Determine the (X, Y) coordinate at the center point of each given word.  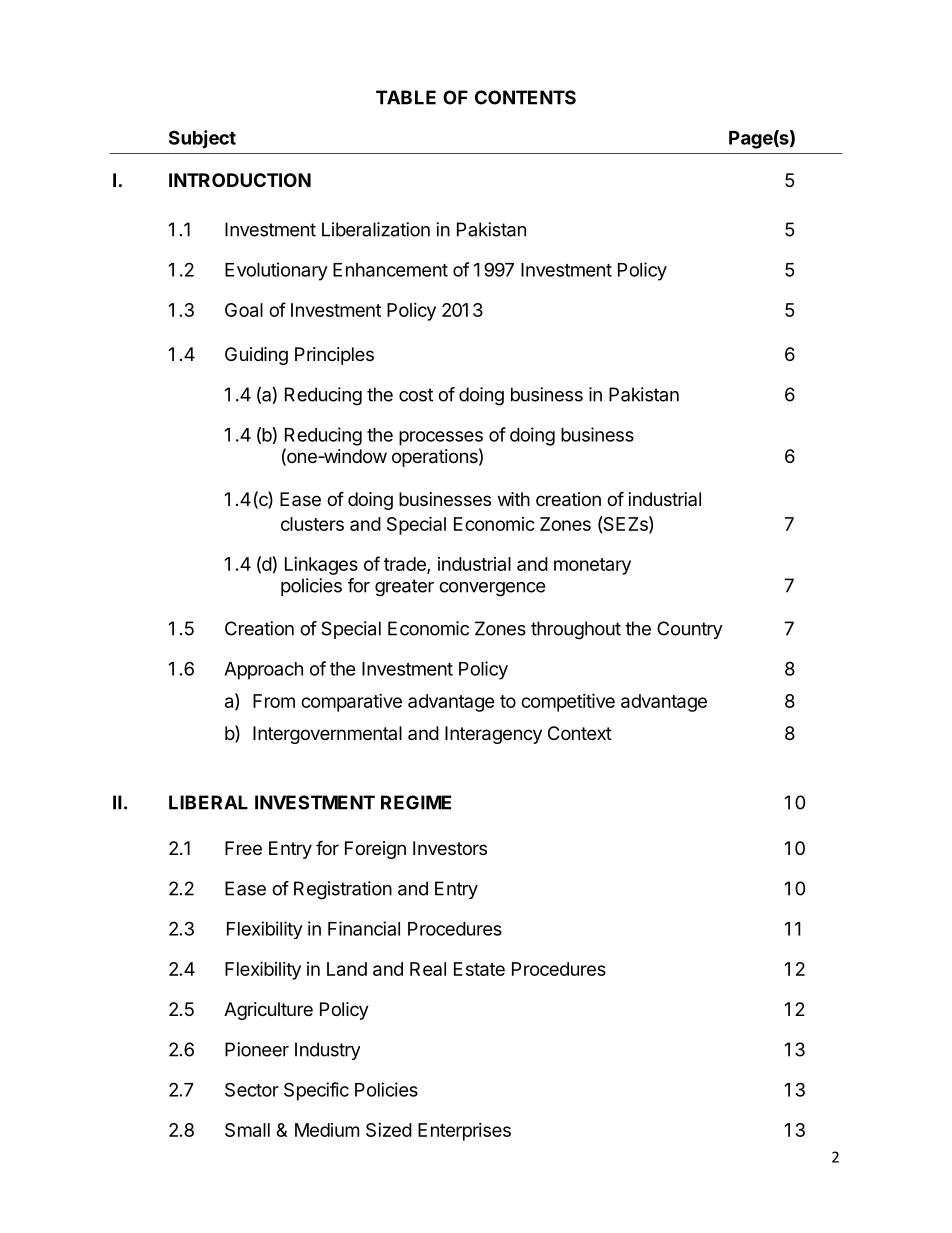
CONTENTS (525, 97)
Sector (252, 1090)
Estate (479, 969)
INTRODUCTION (240, 180)
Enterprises (464, 1132)
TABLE (406, 97)
